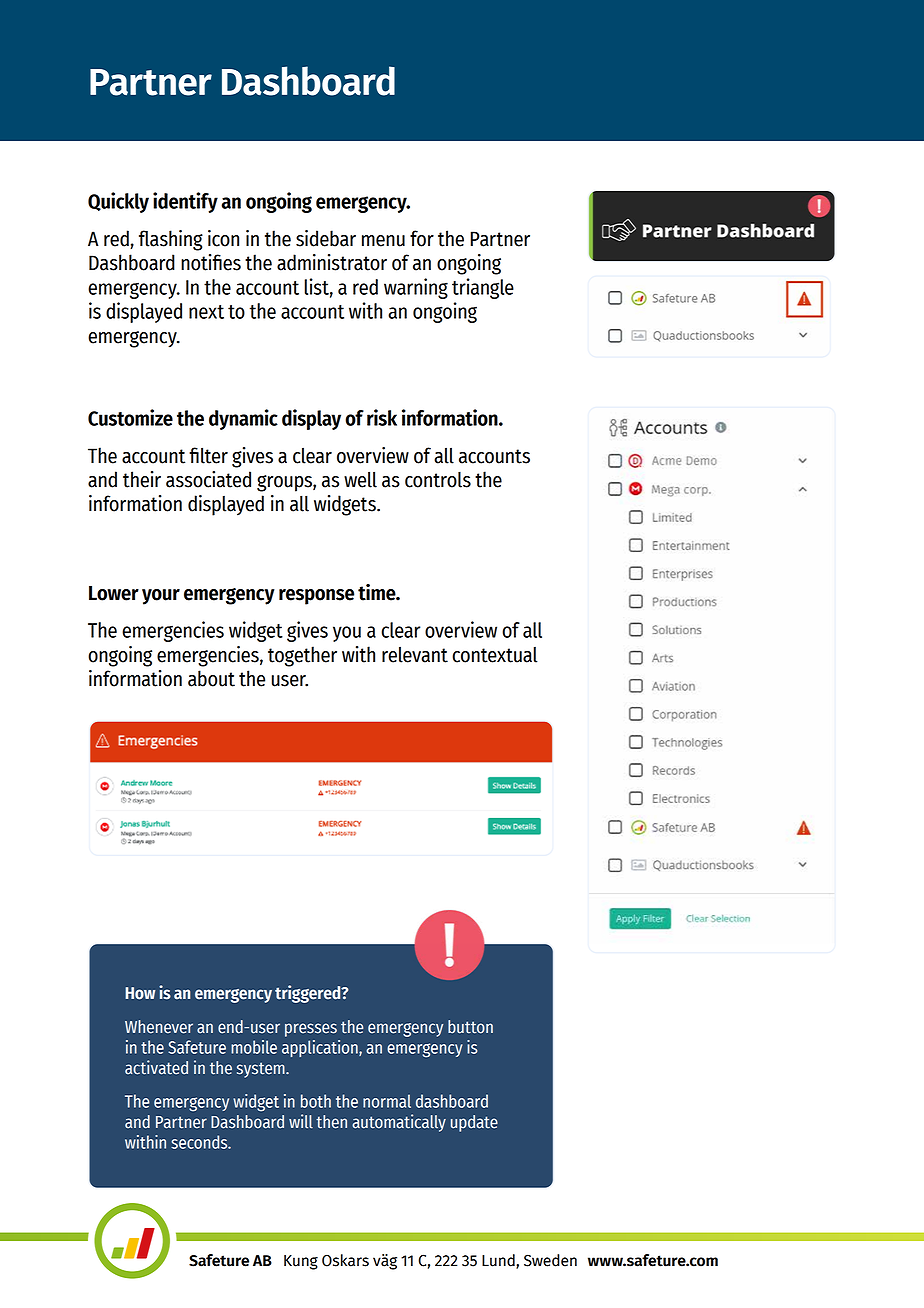  I want to click on update, so click(474, 1123).
